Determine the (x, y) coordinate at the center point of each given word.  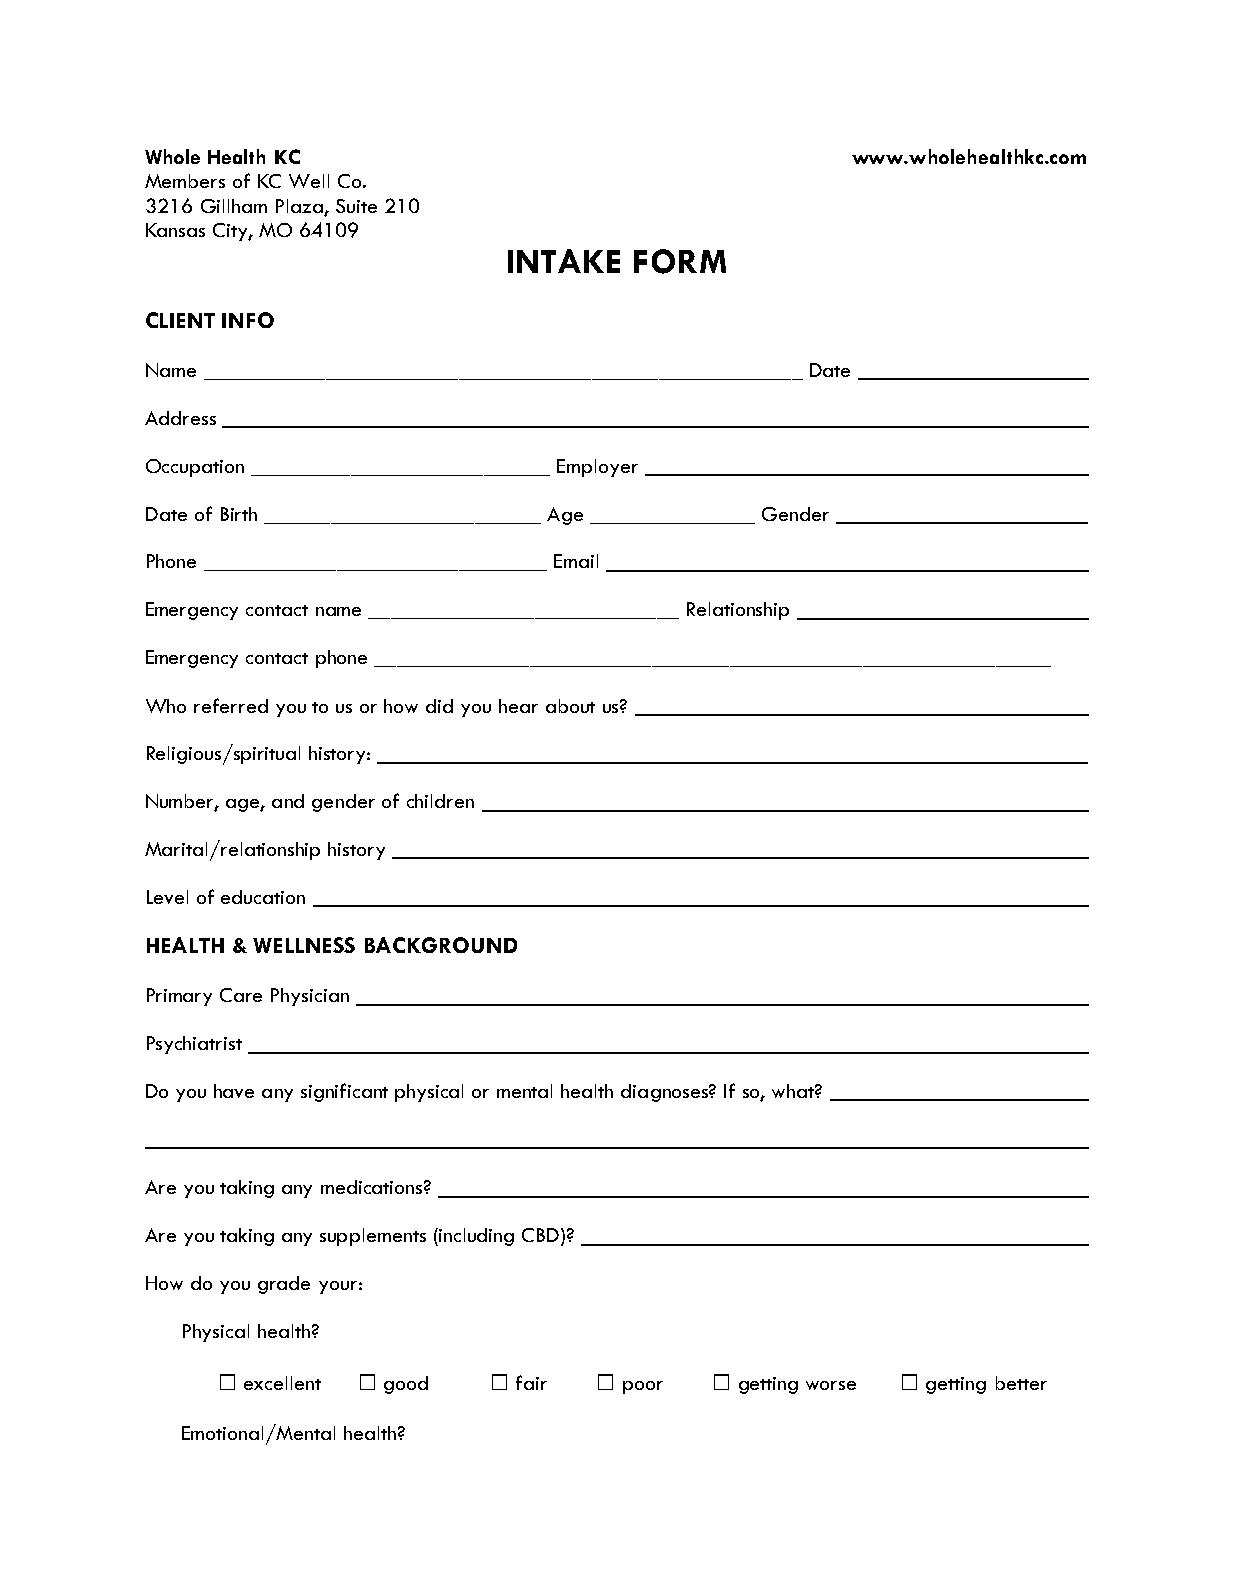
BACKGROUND (441, 945)
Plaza (299, 206)
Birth (239, 514)
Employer (597, 468)
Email (576, 561)
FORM (680, 261)
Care (241, 995)
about (570, 706)
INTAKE (564, 261)
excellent (282, 1383)
